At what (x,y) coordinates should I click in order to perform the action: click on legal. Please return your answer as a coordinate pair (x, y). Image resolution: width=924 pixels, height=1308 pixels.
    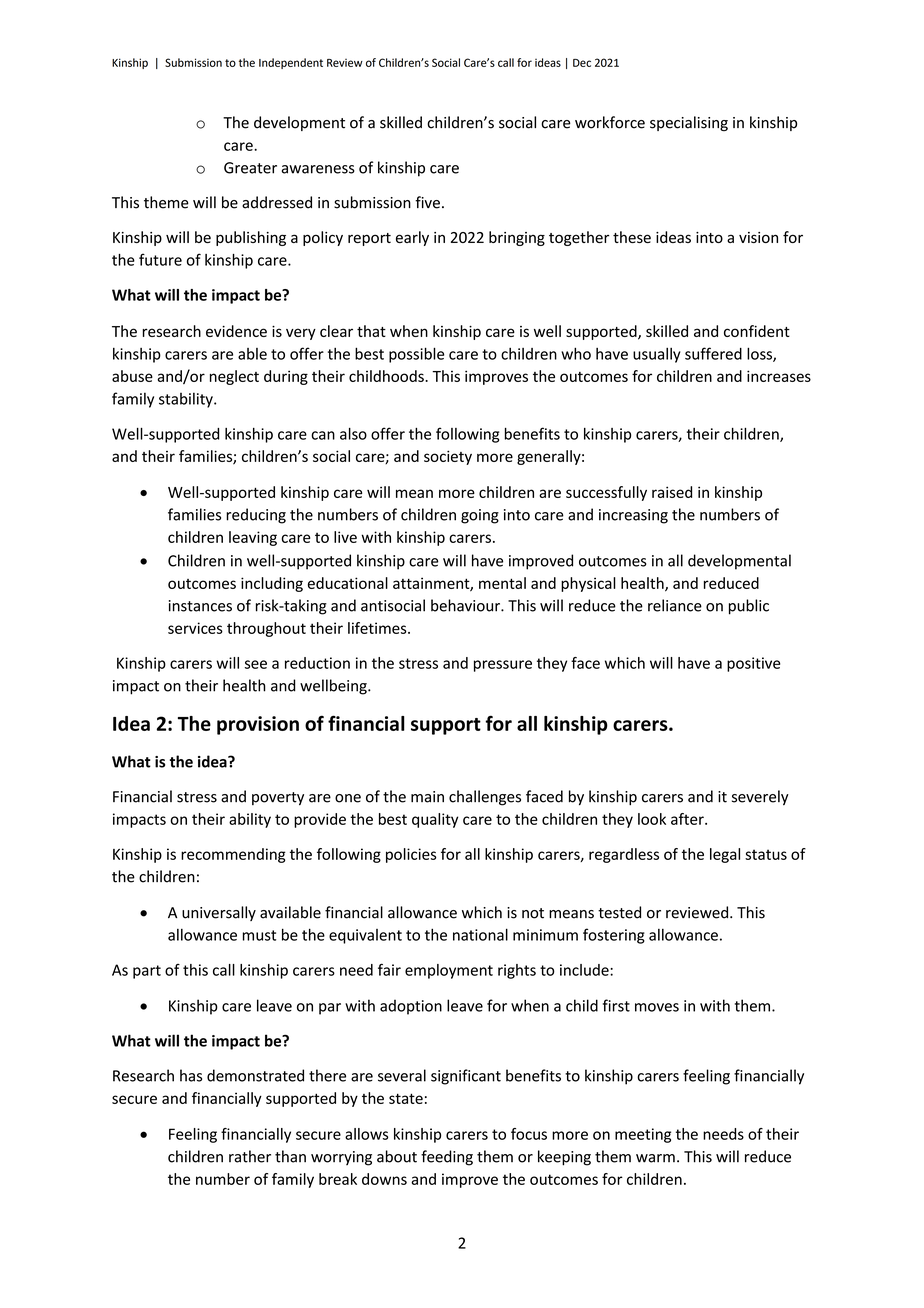
    Looking at the image, I should click on (725, 855).
